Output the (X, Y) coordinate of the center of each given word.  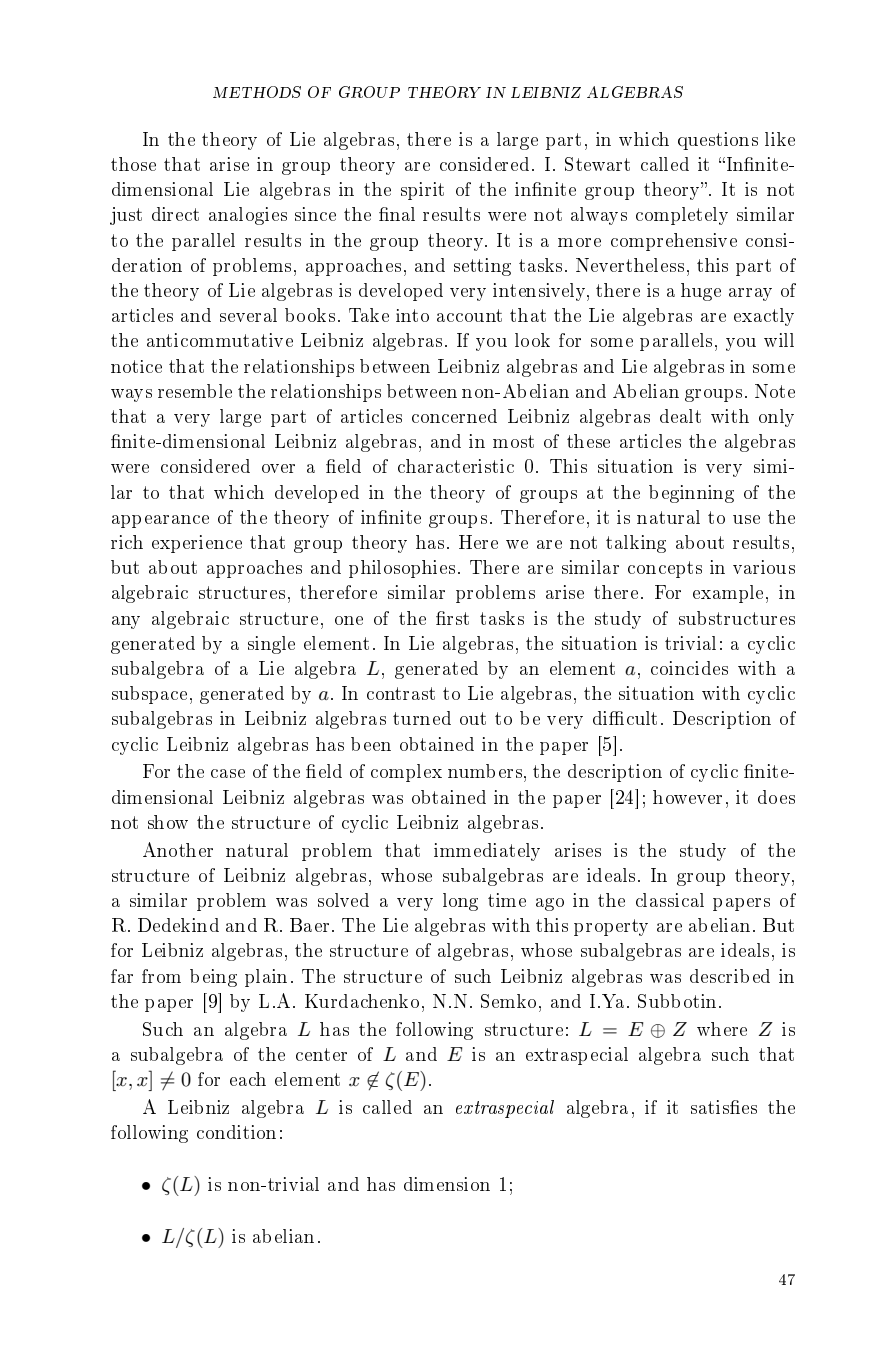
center (321, 1054)
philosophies (402, 569)
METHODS (257, 92)
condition (236, 1132)
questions (718, 141)
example (728, 594)
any (126, 622)
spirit (422, 191)
